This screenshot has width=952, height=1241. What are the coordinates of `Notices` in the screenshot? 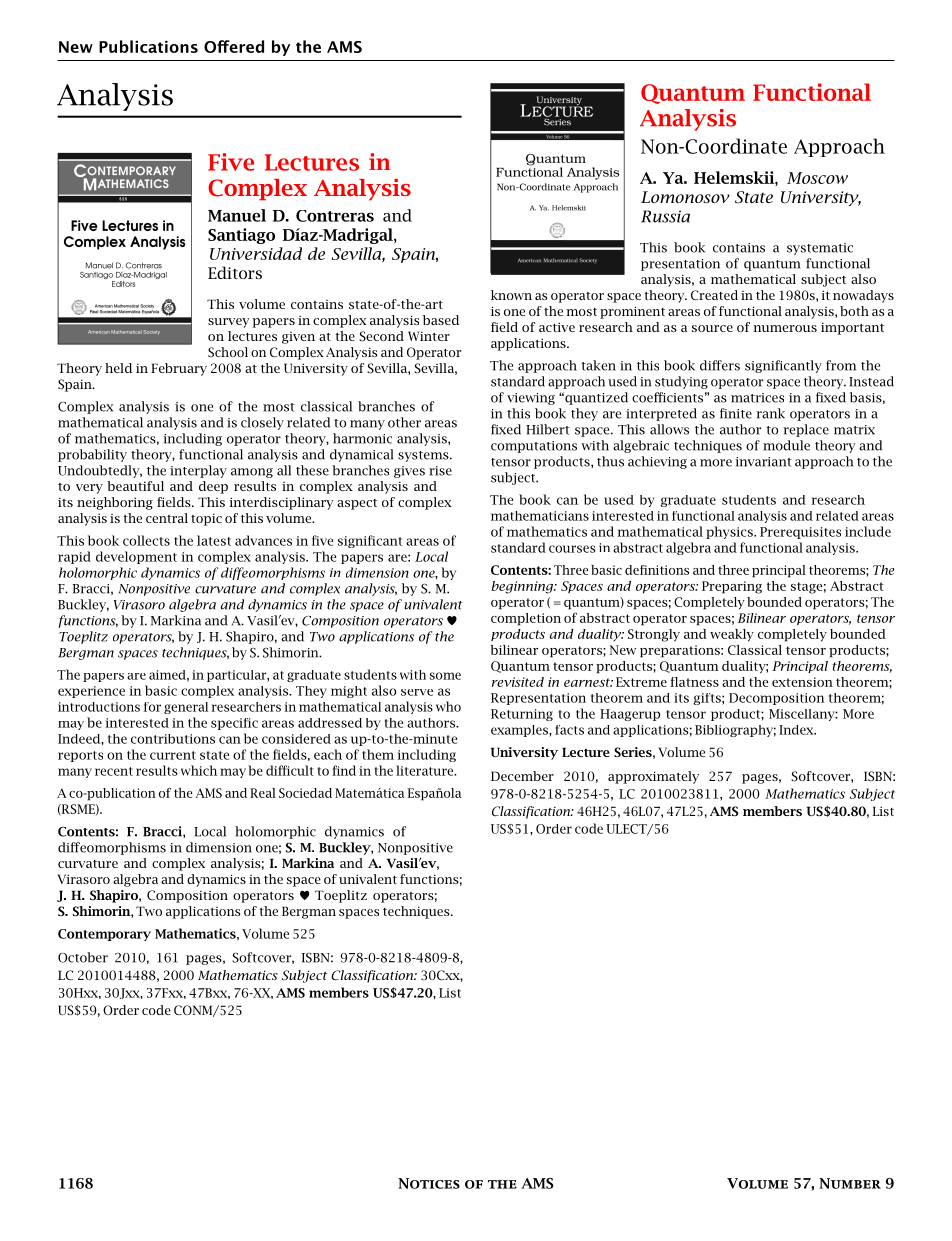 It's located at (429, 1183).
